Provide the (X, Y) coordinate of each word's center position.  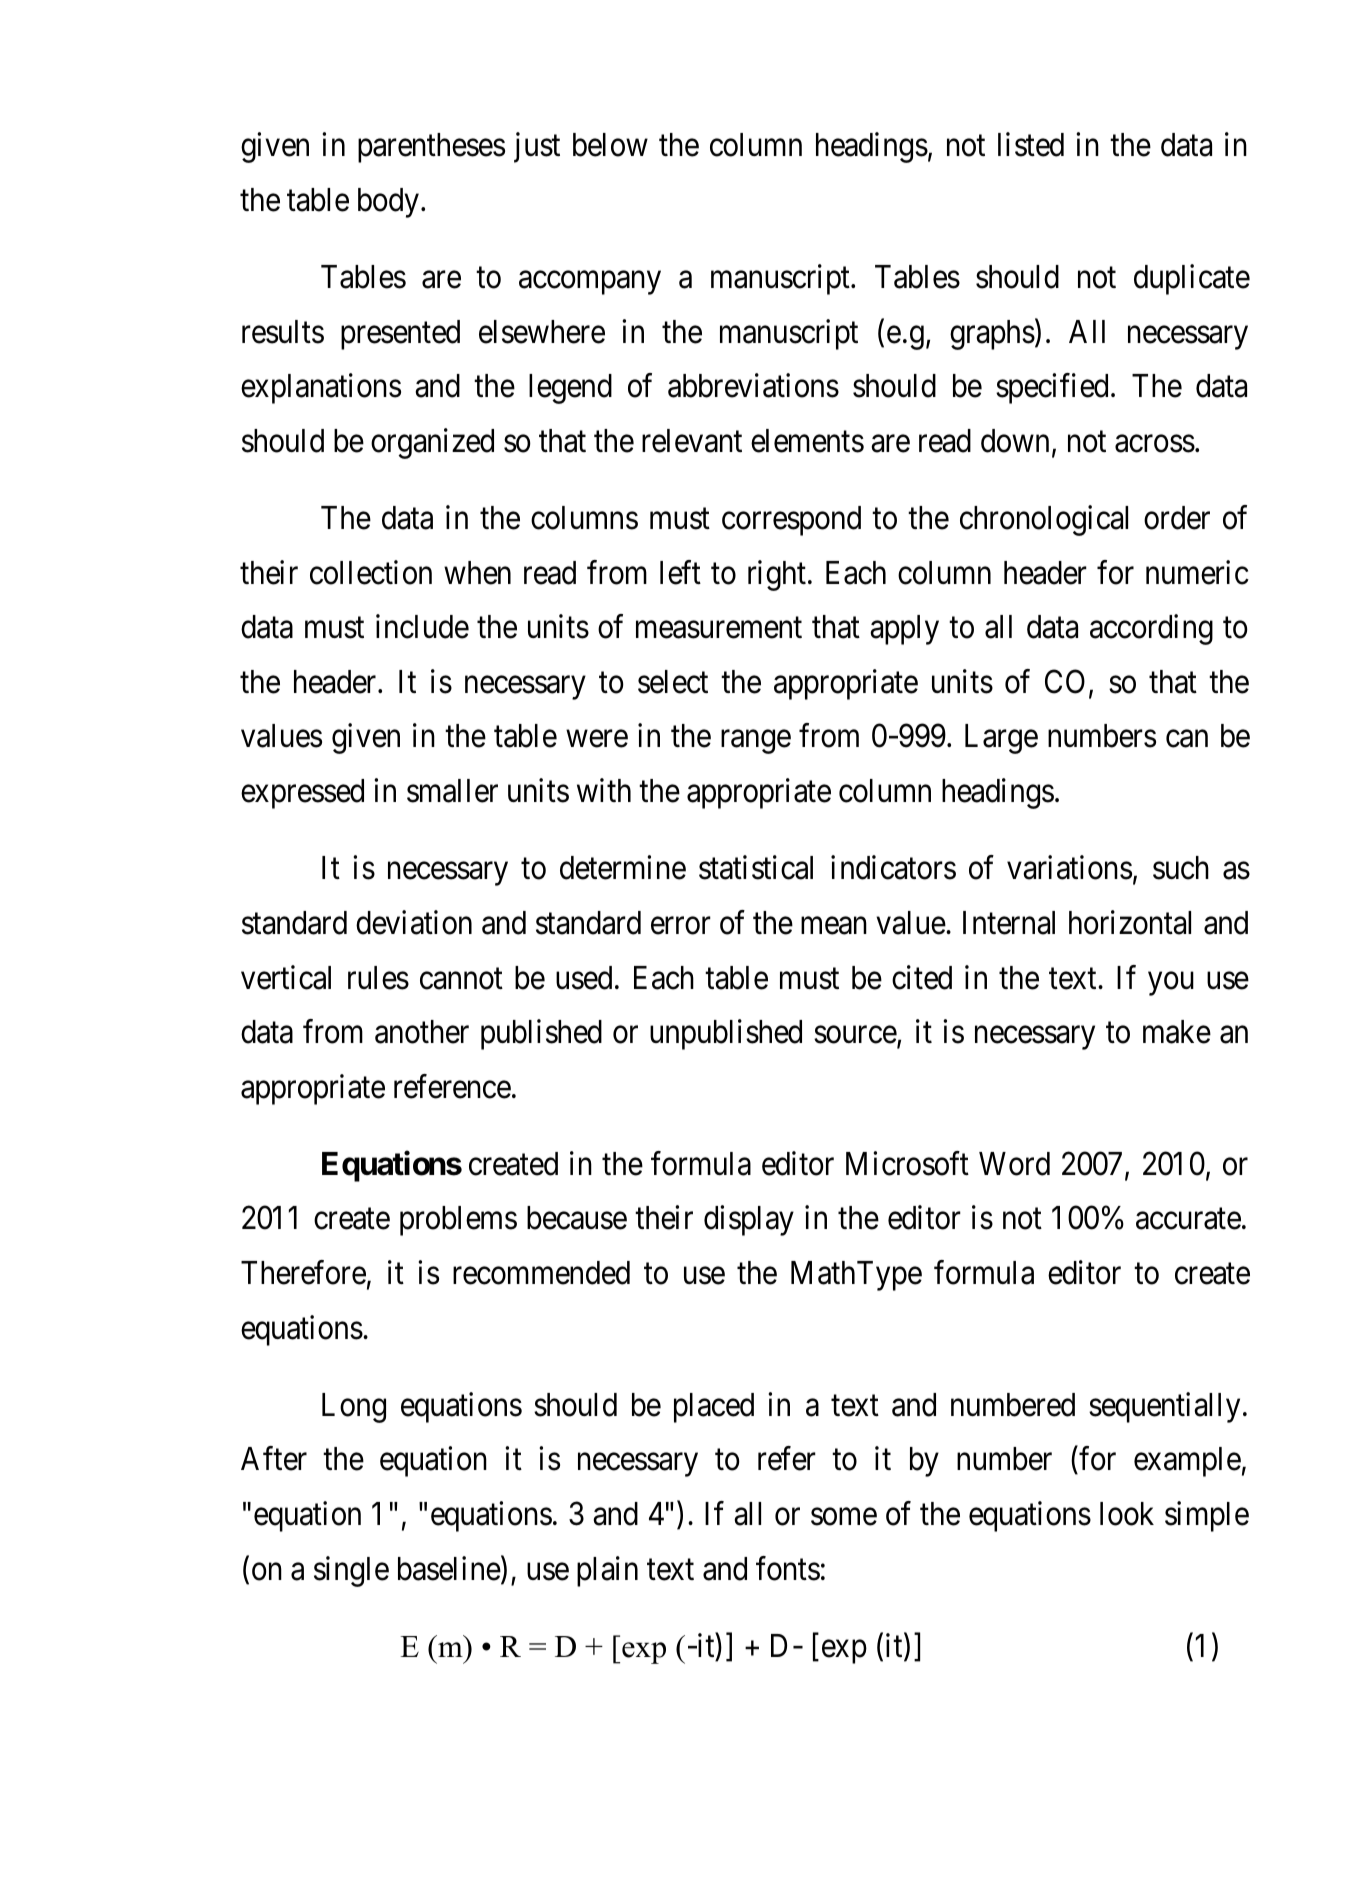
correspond (791, 521)
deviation (414, 922)
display (749, 1221)
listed (1031, 145)
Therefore (303, 1272)
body (388, 203)
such (1181, 868)
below (610, 145)
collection (371, 572)
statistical (756, 868)
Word (1014, 1164)
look (1127, 1514)
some (844, 1517)
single (351, 1571)
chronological (1044, 521)
